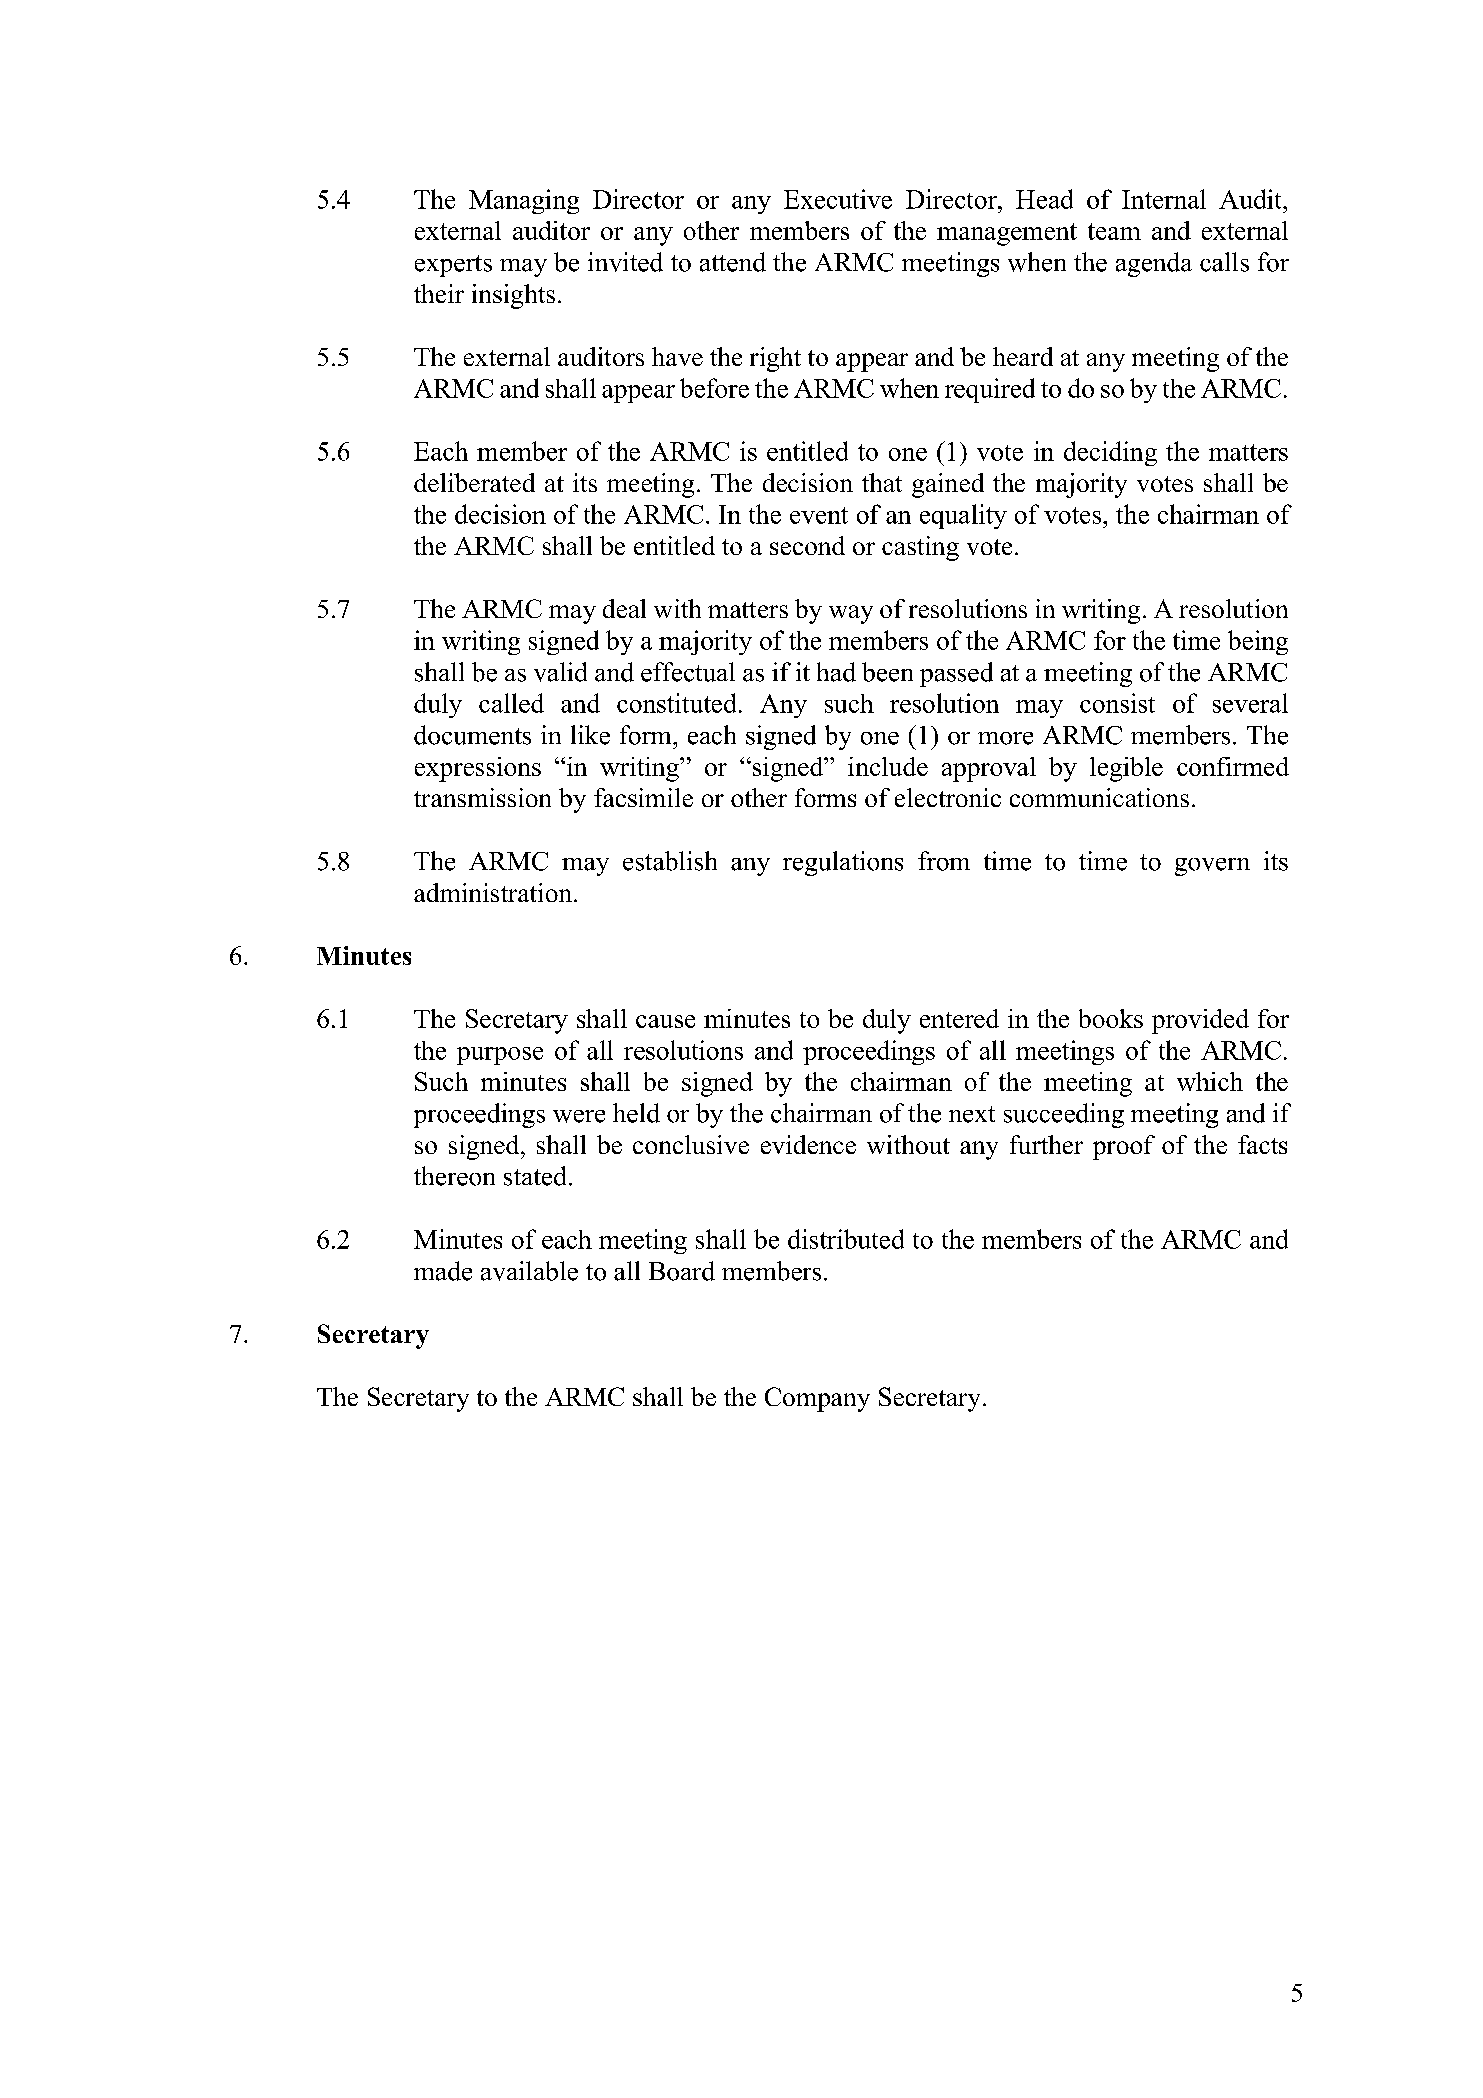 This page has width=1483, height=2098. I want to click on purpose, so click(500, 1056).
